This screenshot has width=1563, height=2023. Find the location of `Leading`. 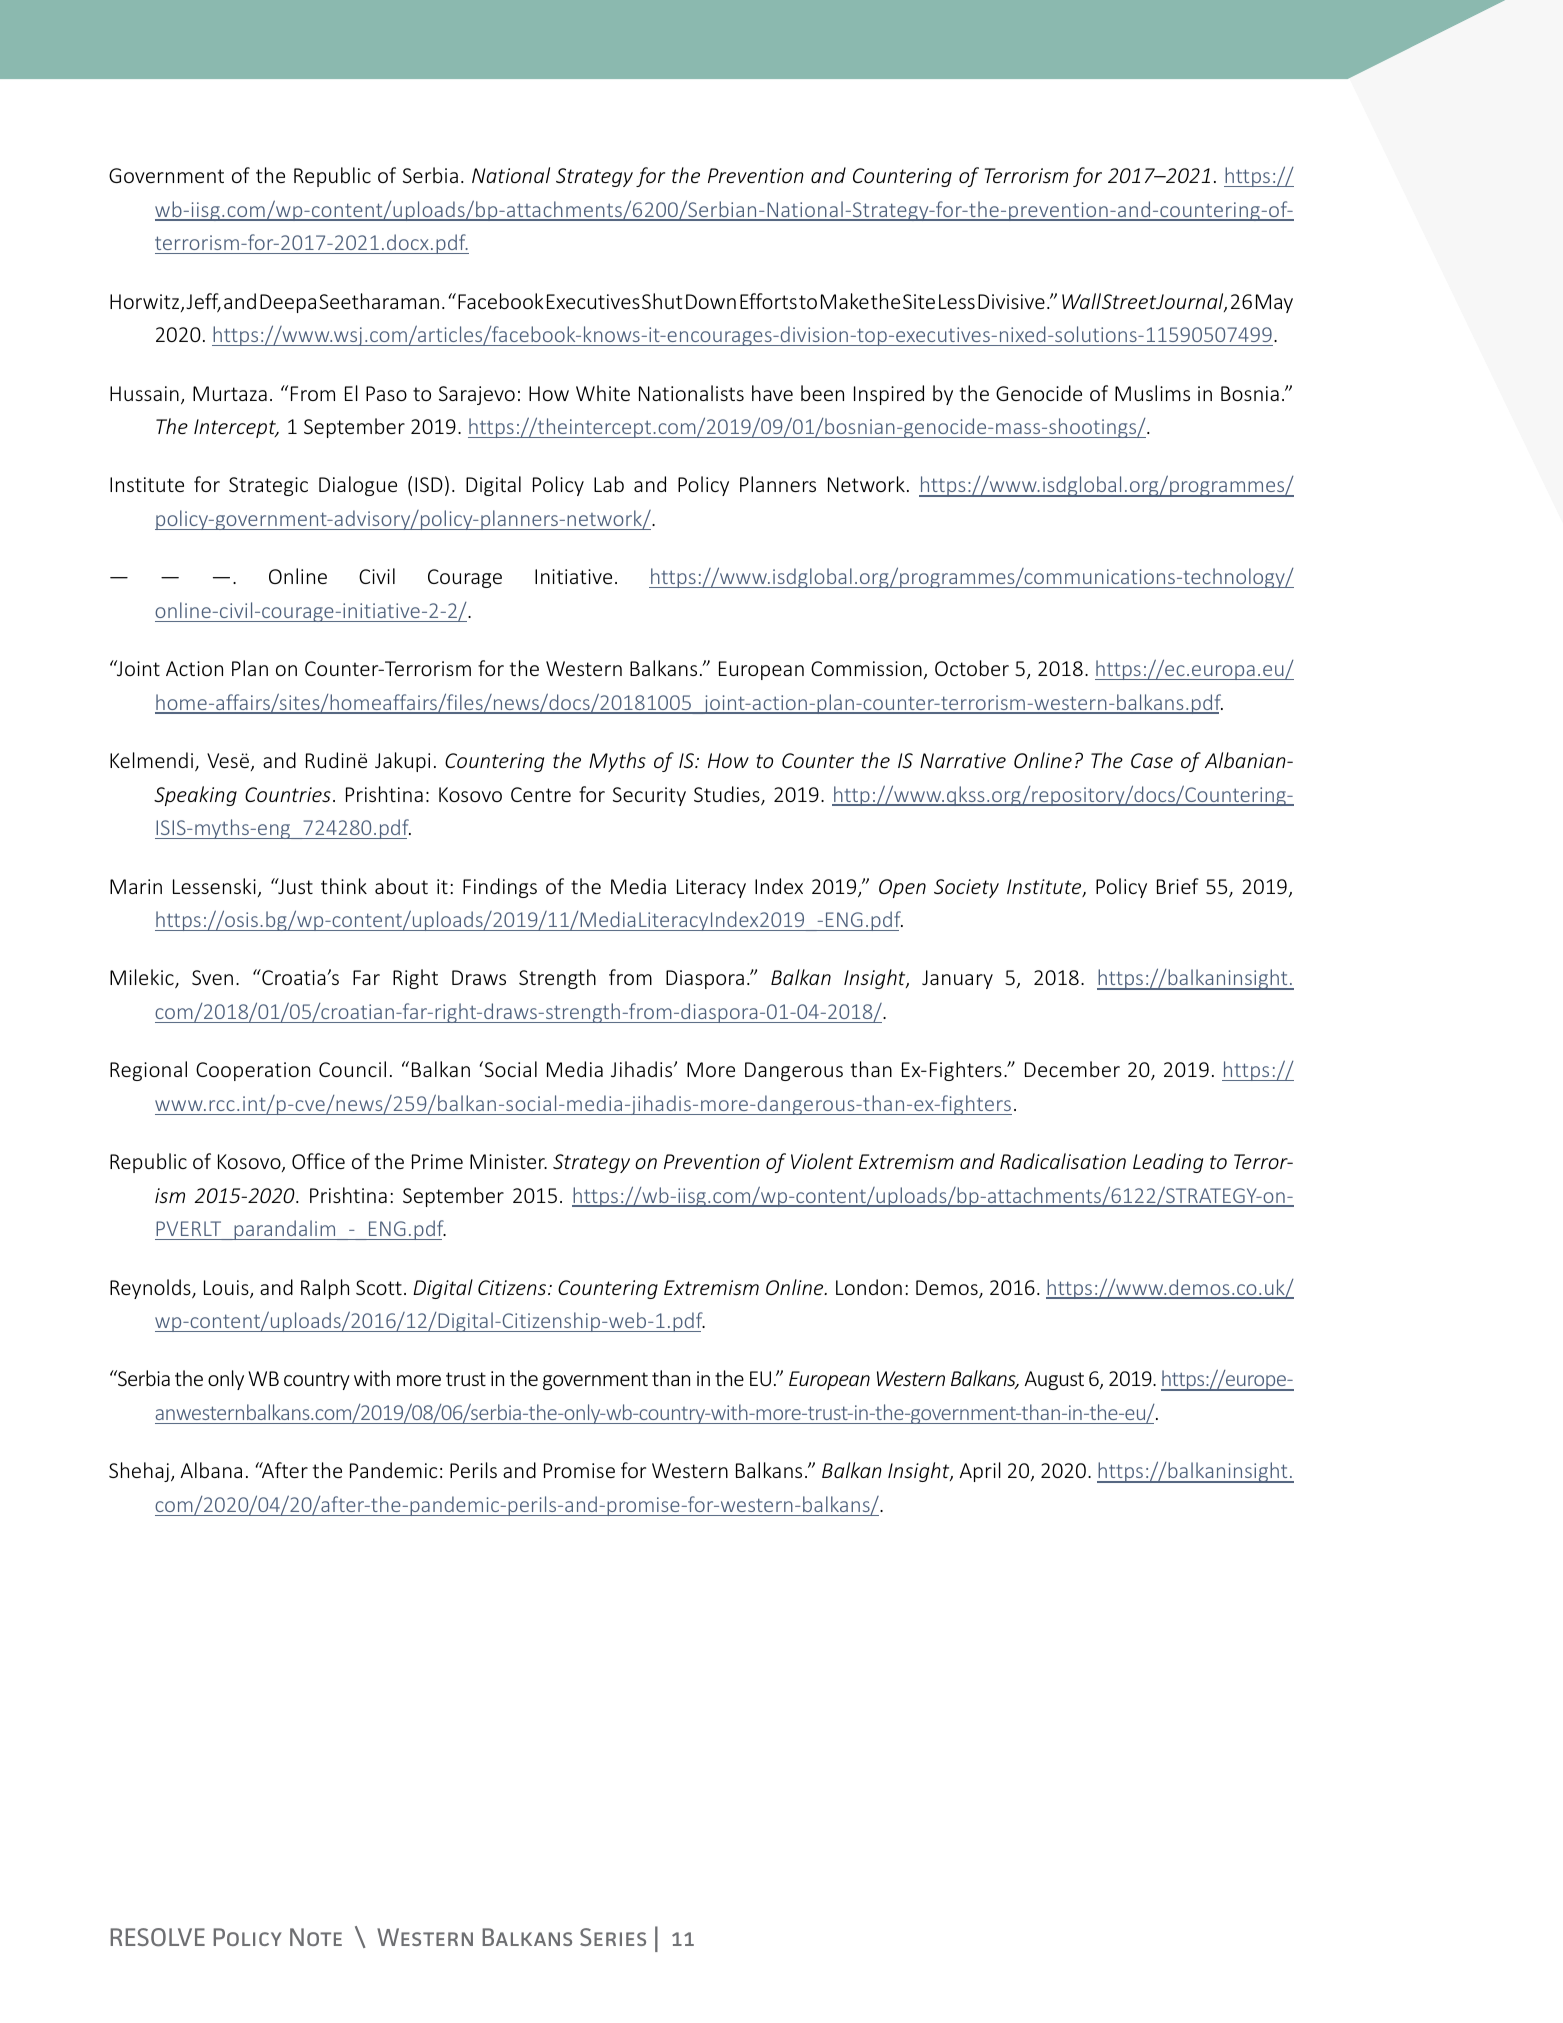

Leading is located at coordinates (1168, 1163).
